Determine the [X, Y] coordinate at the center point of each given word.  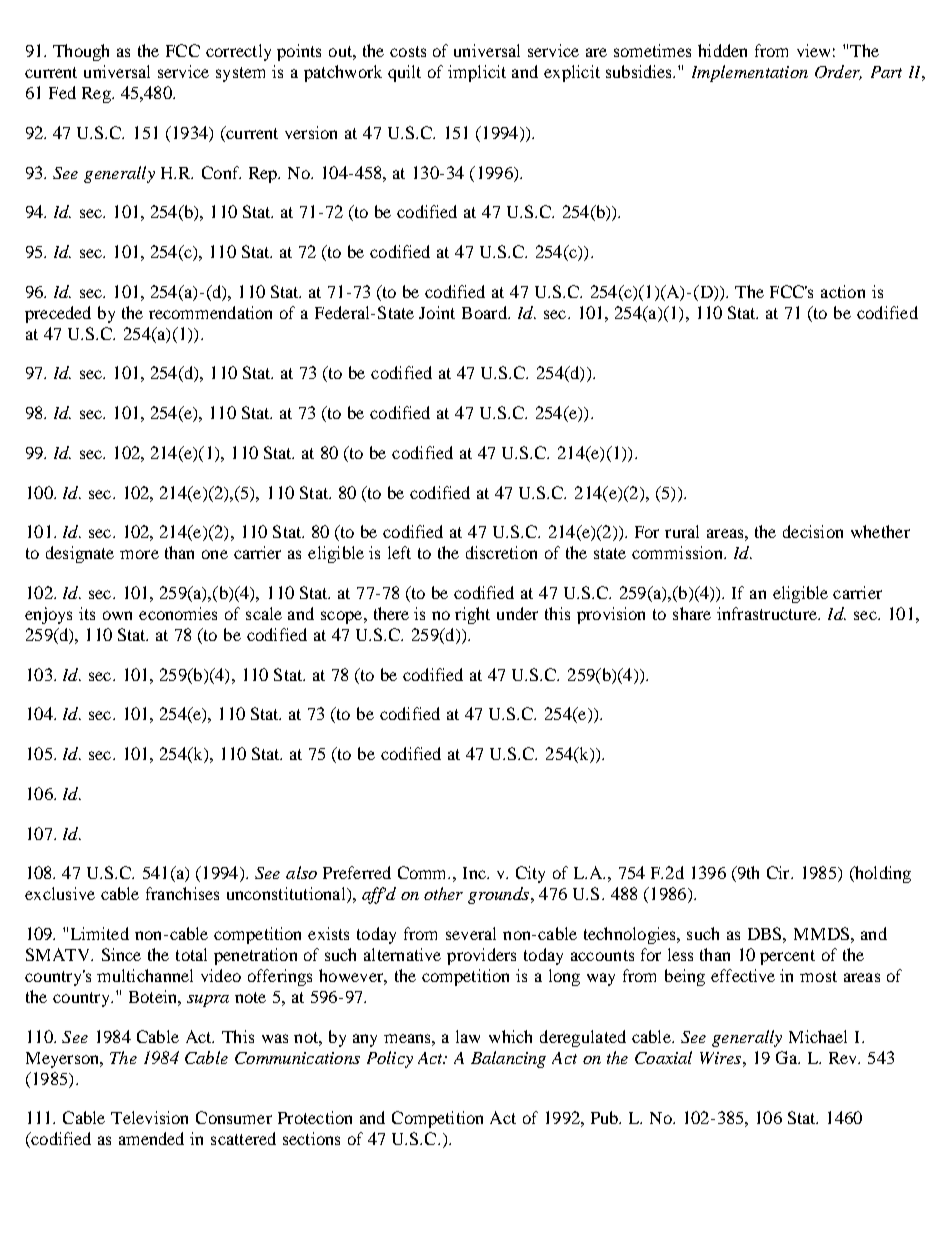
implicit [477, 73]
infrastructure [768, 613]
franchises [182, 893]
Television [149, 1117]
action [843, 291]
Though [81, 52]
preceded [58, 314]
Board [485, 312]
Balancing [508, 1059]
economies [178, 613]
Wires [722, 1058]
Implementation [750, 73]
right [472, 615]
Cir [779, 872]
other [443, 893]
